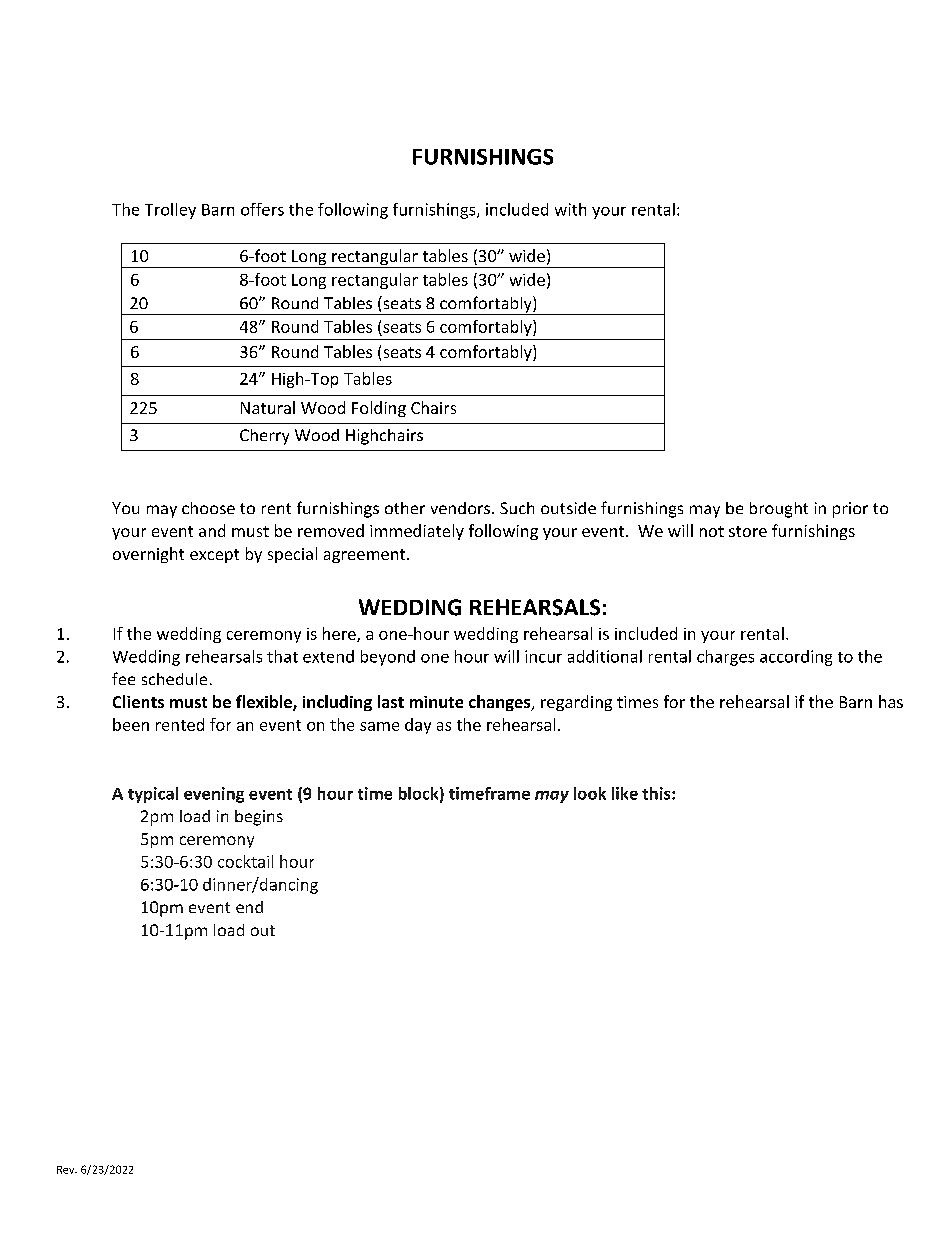 The width and height of the document is (952, 1233). I want to click on Rev, so click(67, 1170).
